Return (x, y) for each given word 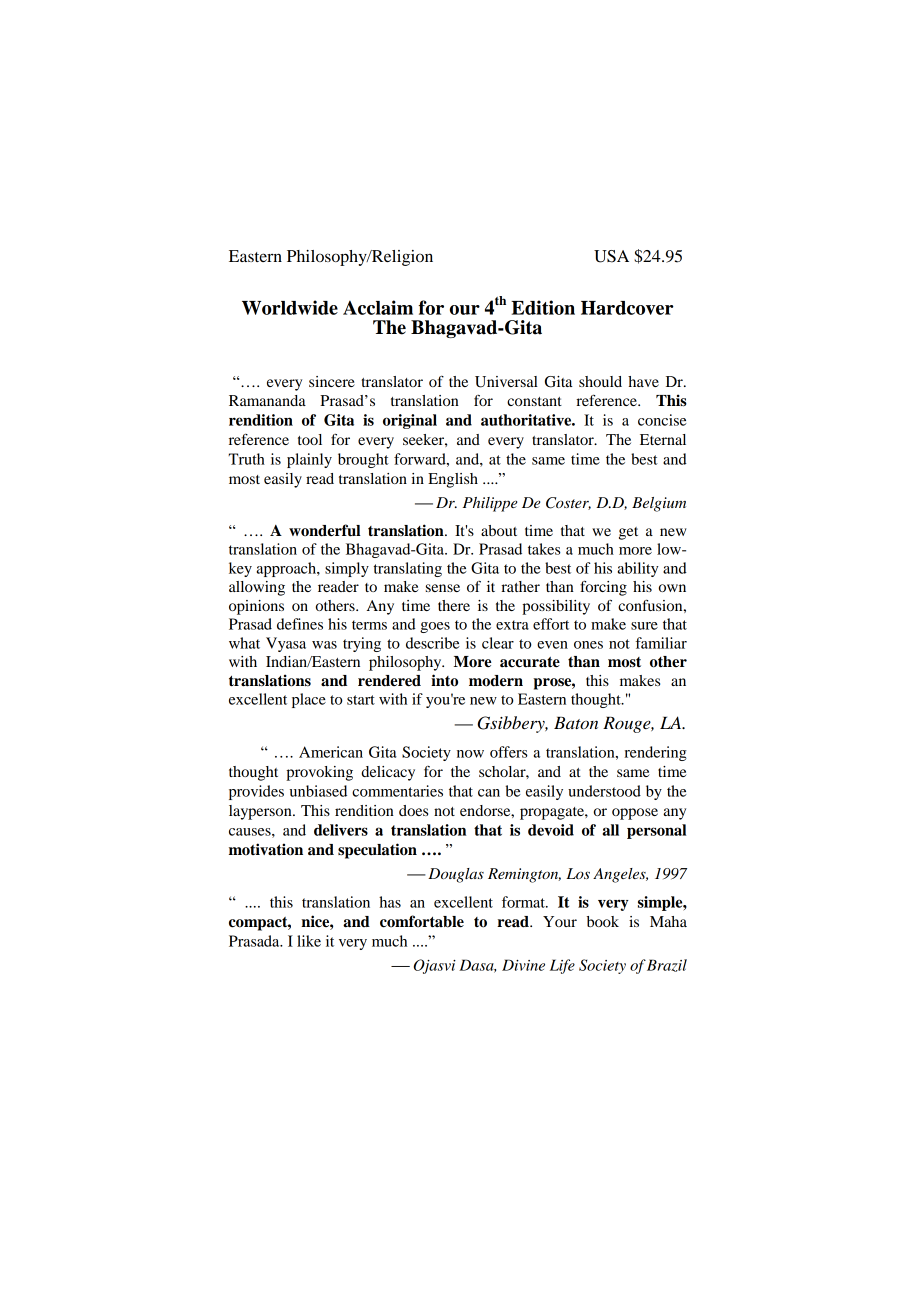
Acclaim (378, 307)
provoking (319, 773)
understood (604, 791)
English (453, 480)
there (454, 605)
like (309, 941)
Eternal (663, 439)
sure (644, 626)
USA (611, 256)
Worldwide (290, 307)
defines (300, 624)
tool (310, 439)
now (470, 754)
